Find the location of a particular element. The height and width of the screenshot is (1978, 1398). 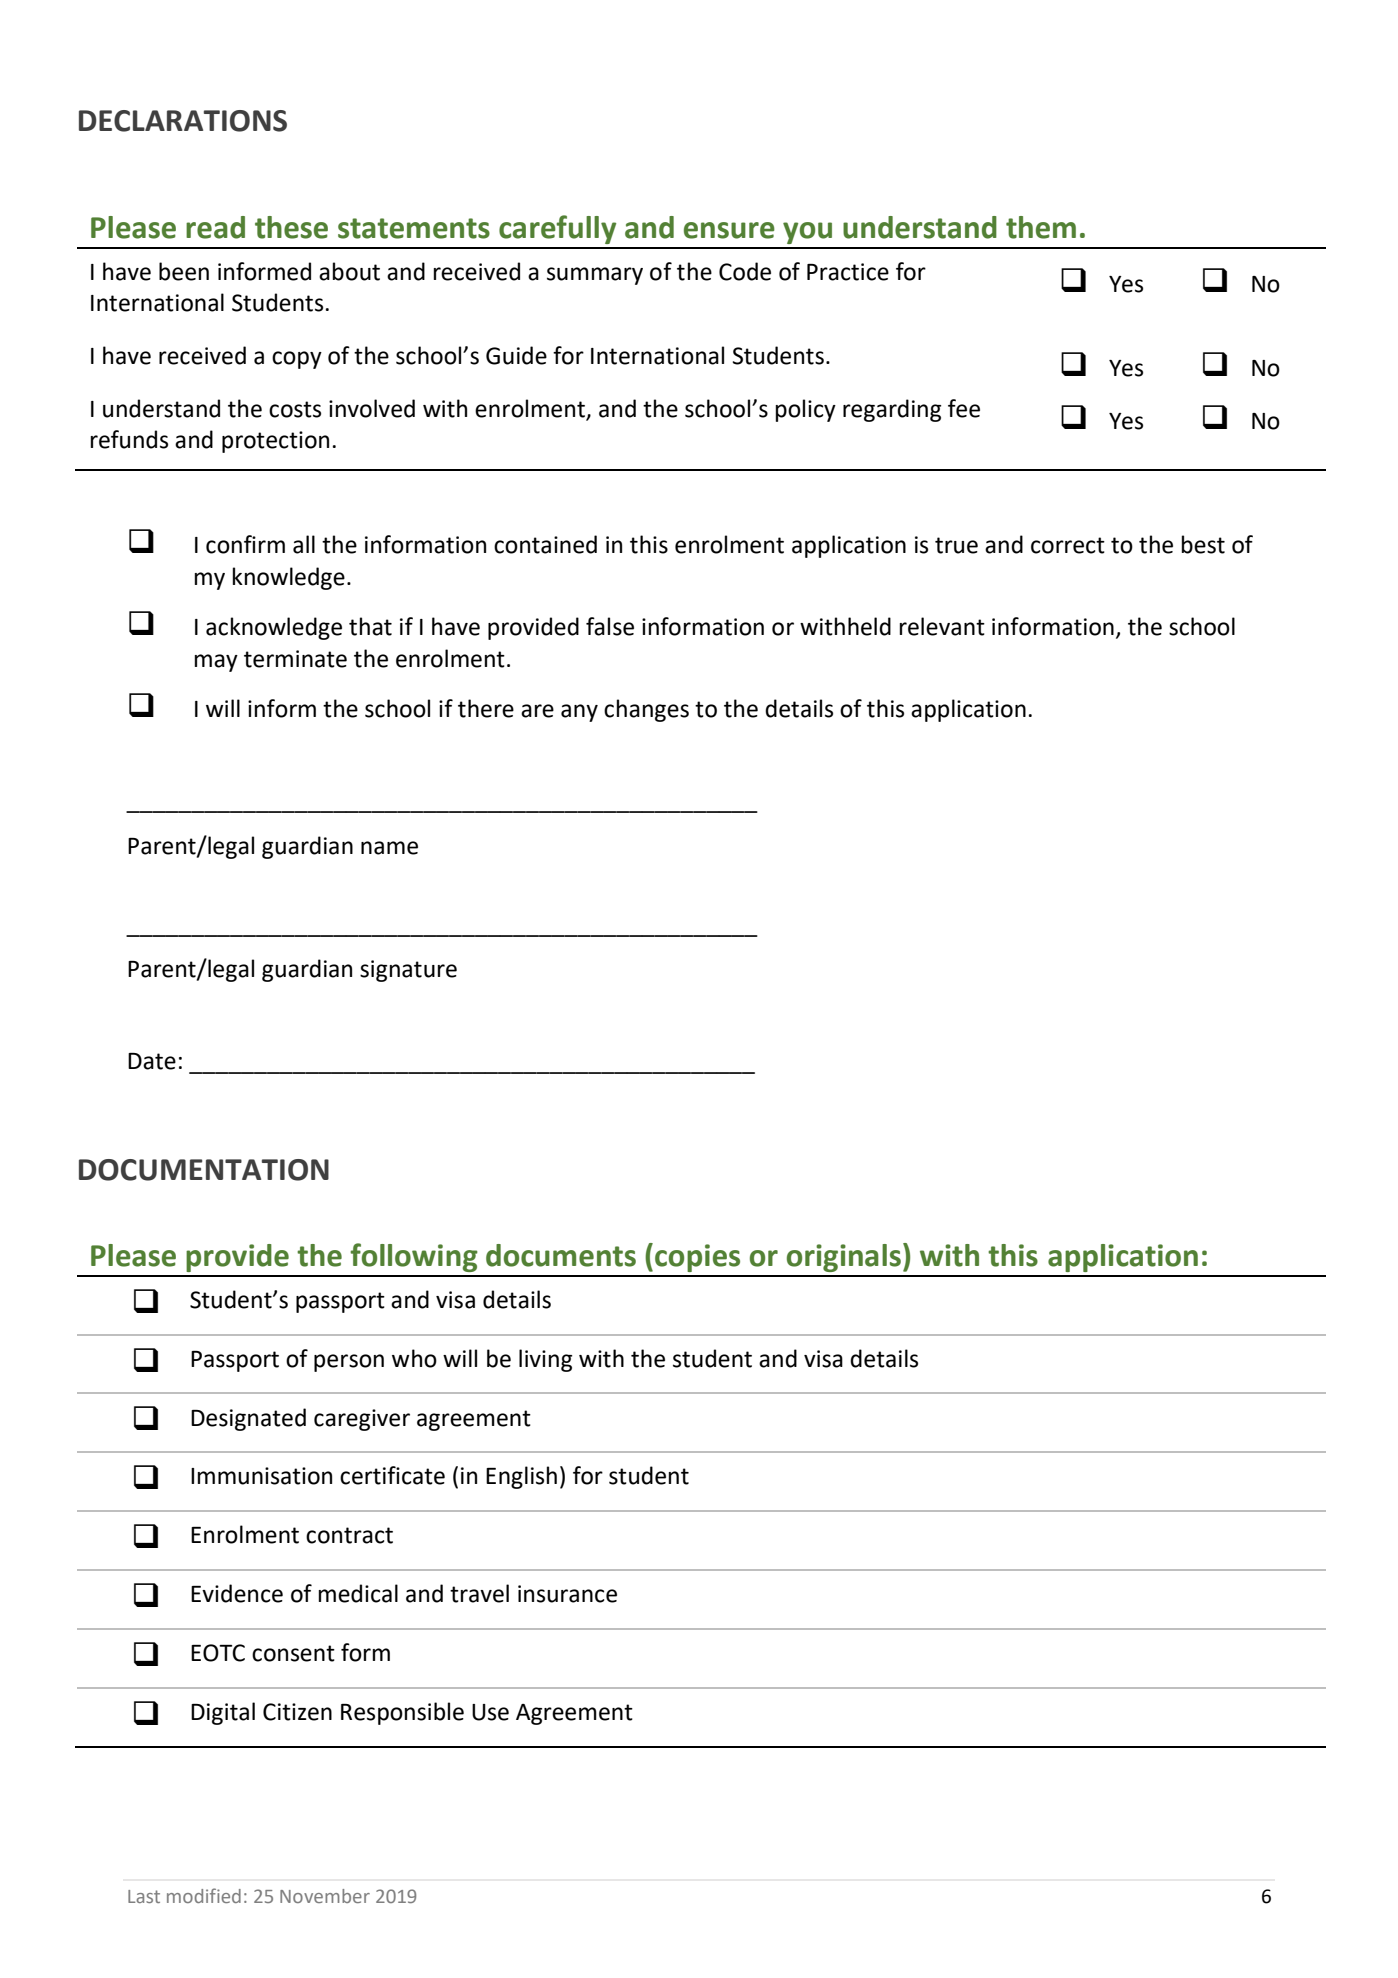

ensure is located at coordinates (729, 230).
